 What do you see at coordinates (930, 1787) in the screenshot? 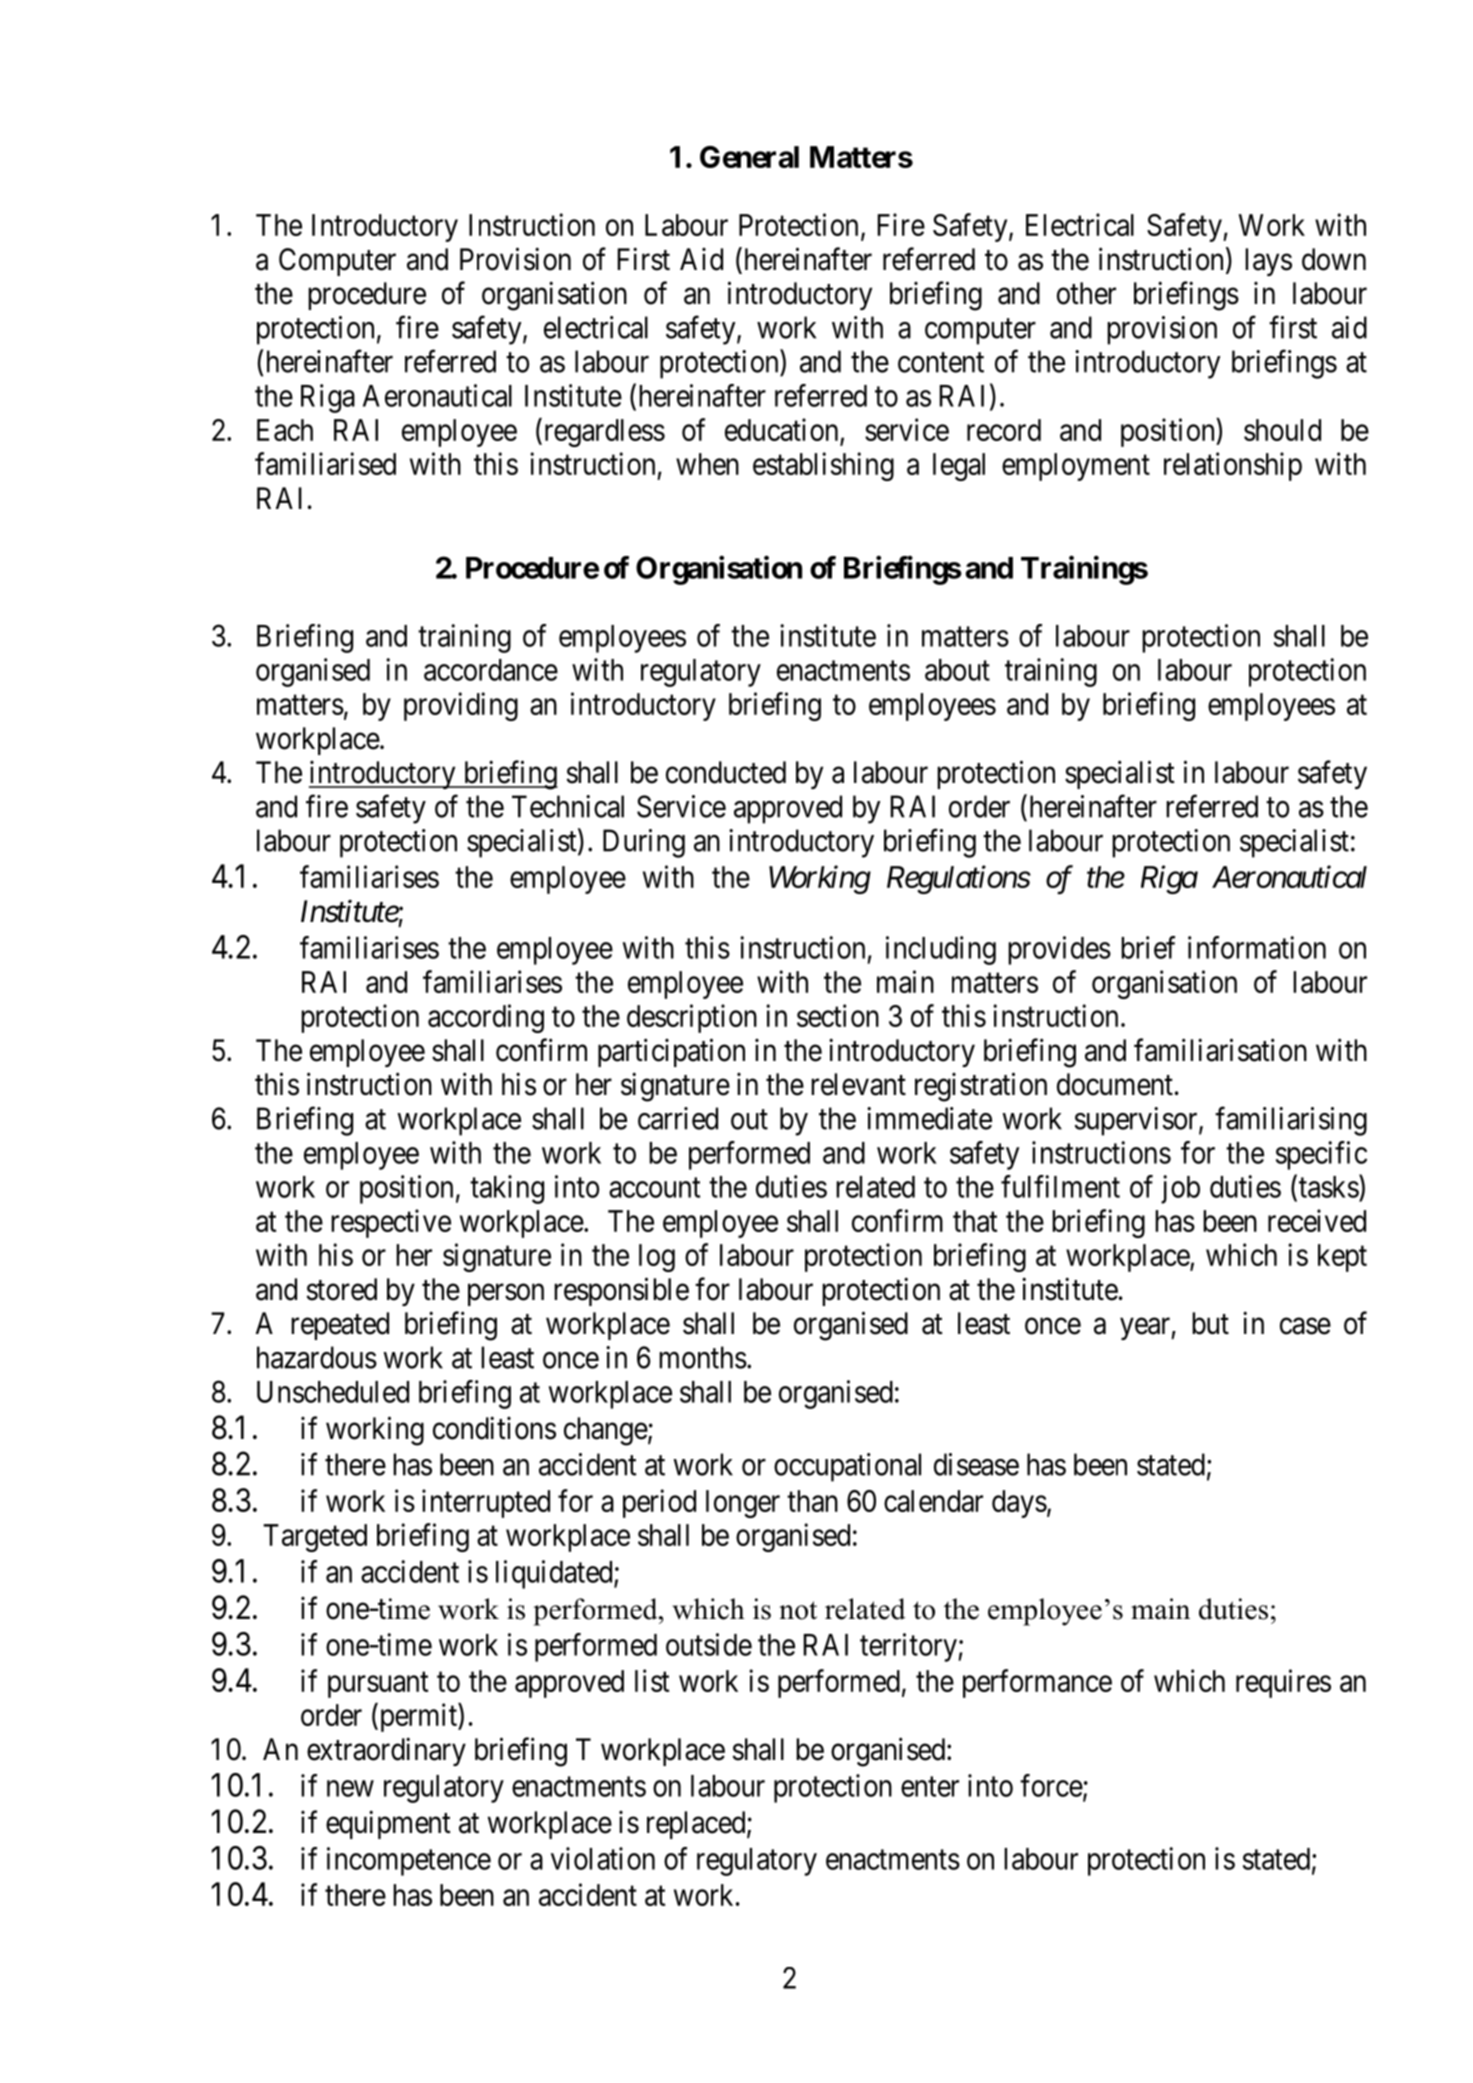
I see `enter` at bounding box center [930, 1787].
